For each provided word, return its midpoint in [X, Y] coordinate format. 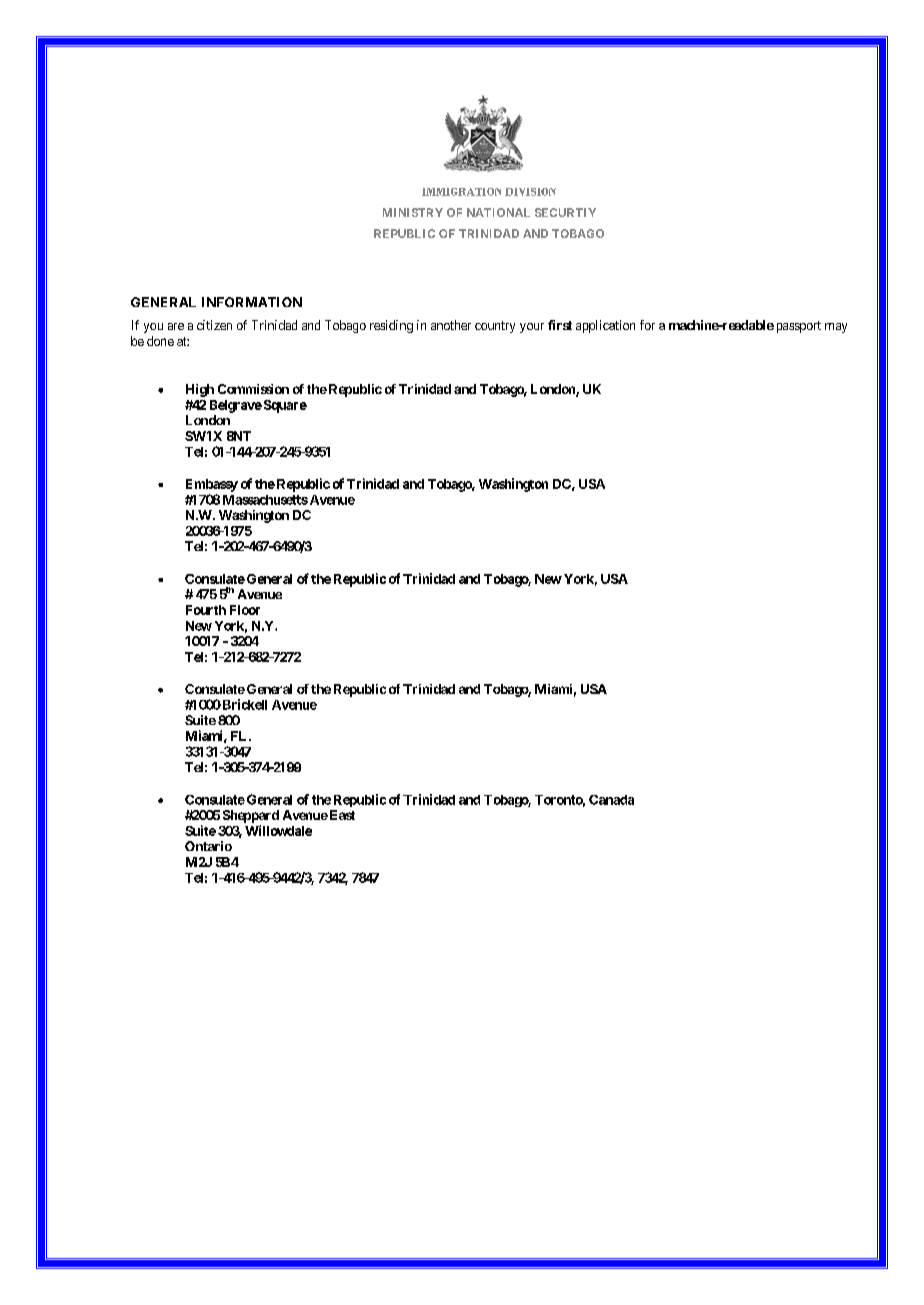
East [341, 815]
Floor [245, 610]
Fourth [206, 610]
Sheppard [251, 816]
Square [284, 406]
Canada [611, 800]
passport [799, 327]
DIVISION [530, 192]
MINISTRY [413, 212]
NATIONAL [498, 212]
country [495, 327]
